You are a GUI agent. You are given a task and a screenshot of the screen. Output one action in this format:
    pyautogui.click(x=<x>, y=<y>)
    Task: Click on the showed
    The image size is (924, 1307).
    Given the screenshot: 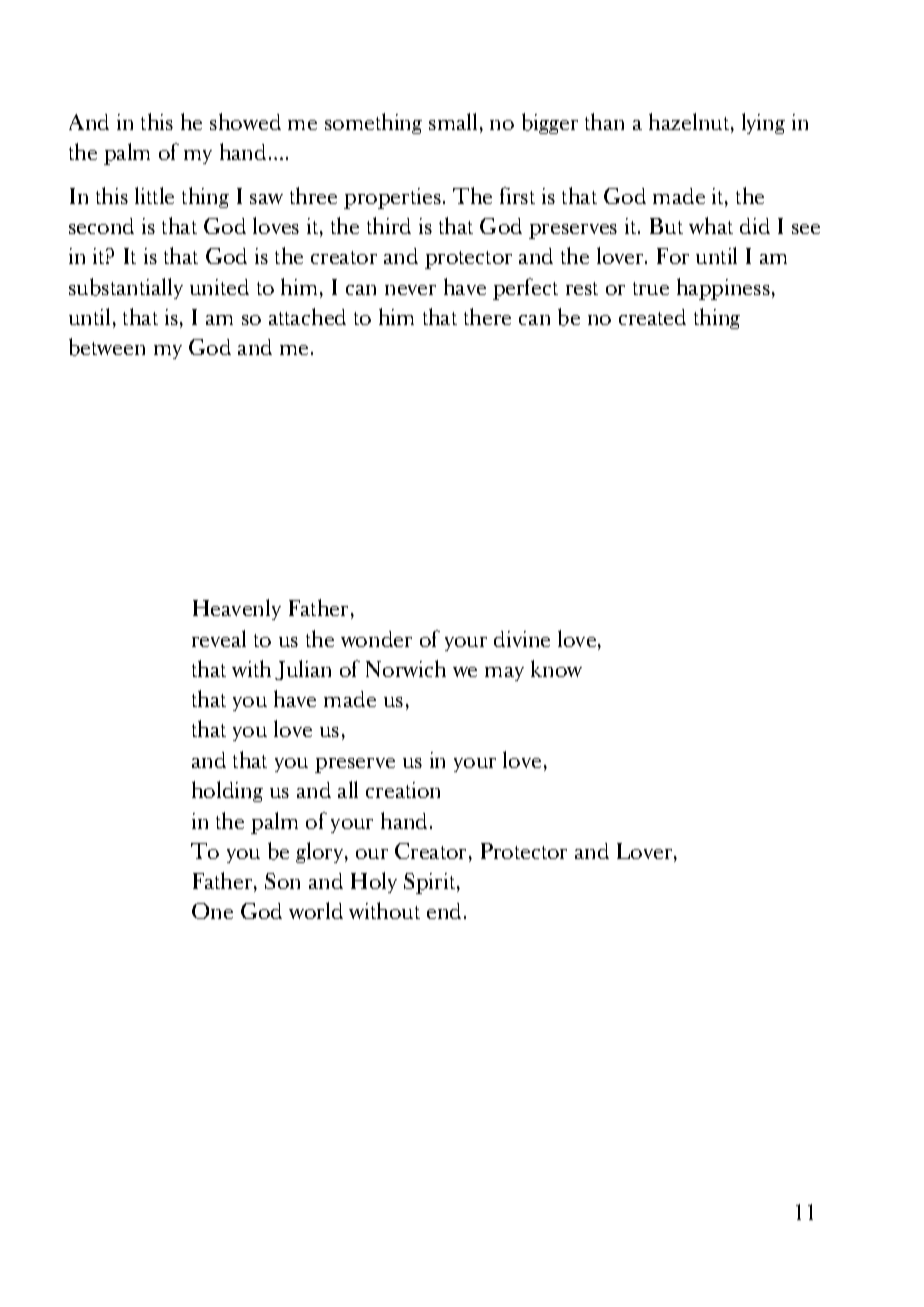 What is the action you would take?
    pyautogui.click(x=245, y=121)
